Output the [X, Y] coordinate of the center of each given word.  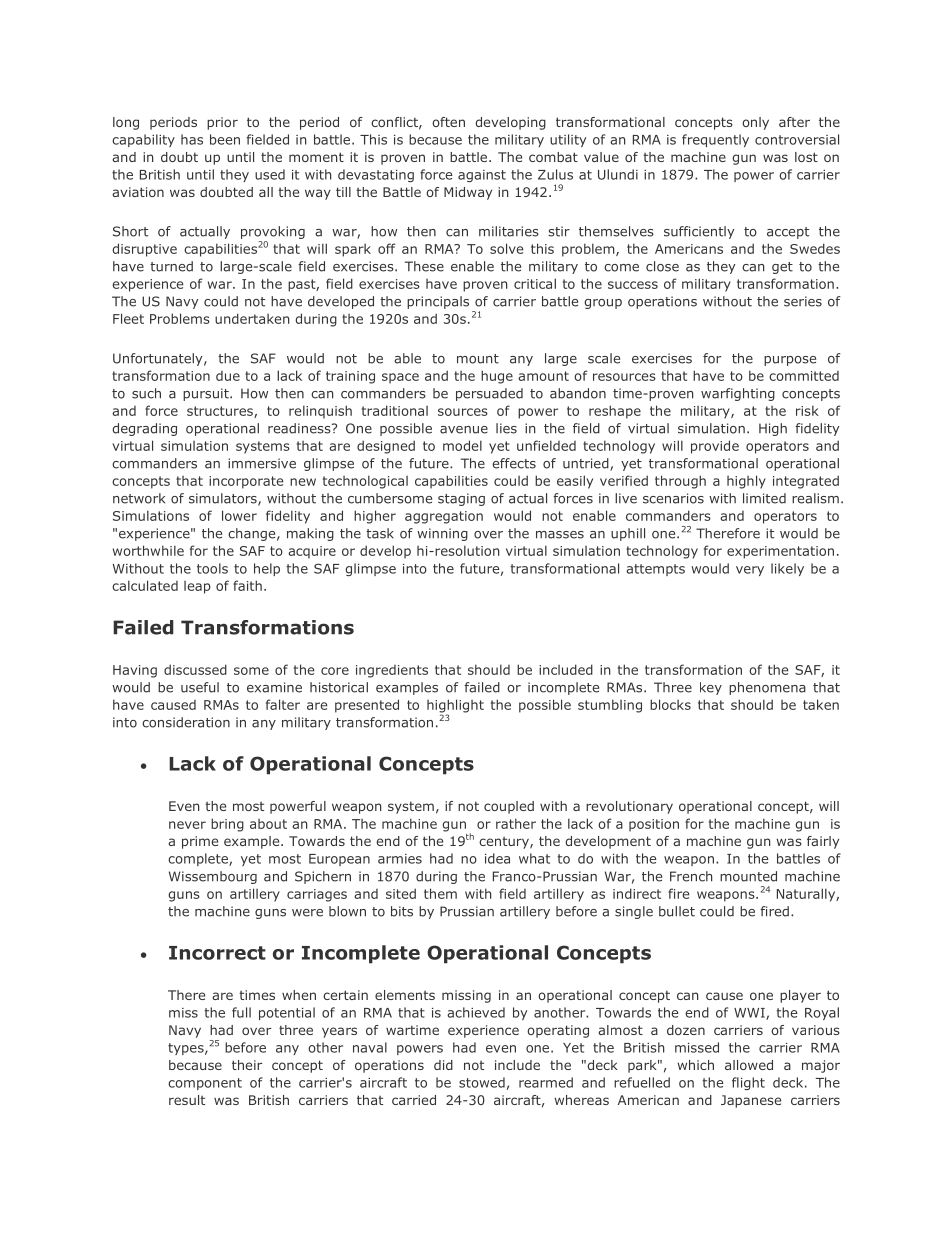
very [750, 571]
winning [442, 534]
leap [197, 587]
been [225, 139]
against [482, 176]
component [205, 1084]
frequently [715, 140]
